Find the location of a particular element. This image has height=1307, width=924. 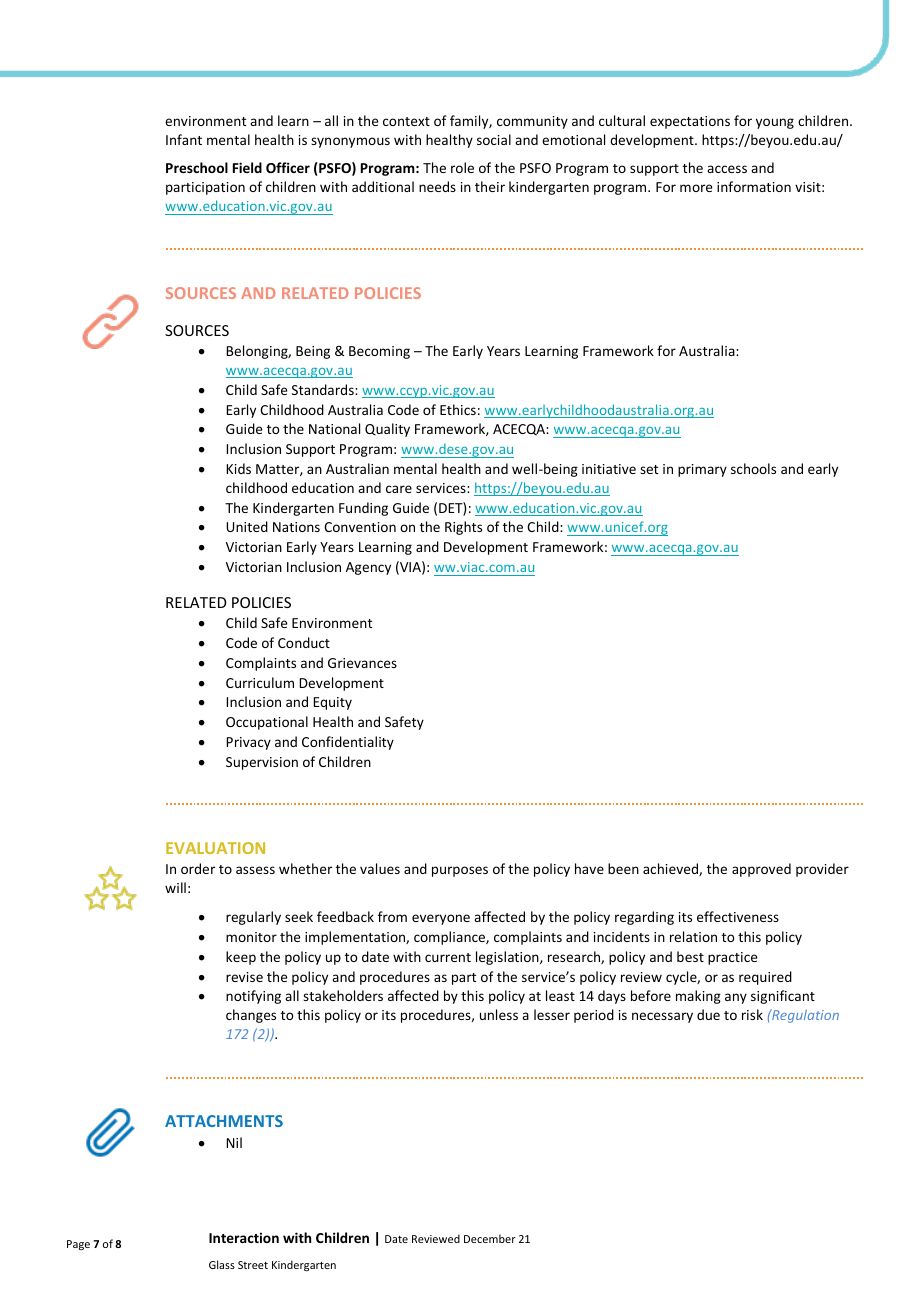

Curriculum is located at coordinates (260, 682).
